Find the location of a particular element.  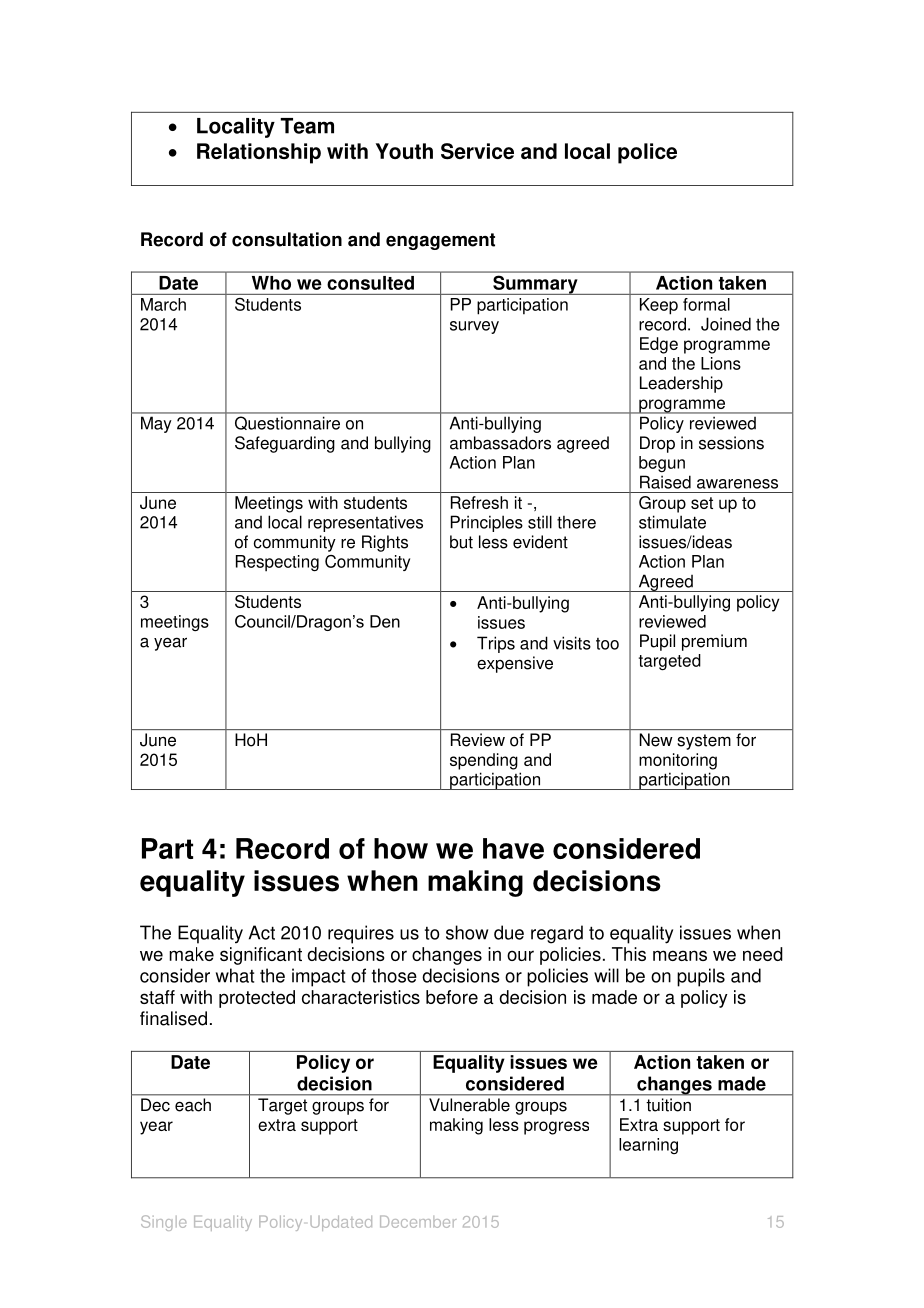

learning is located at coordinates (648, 1146).
